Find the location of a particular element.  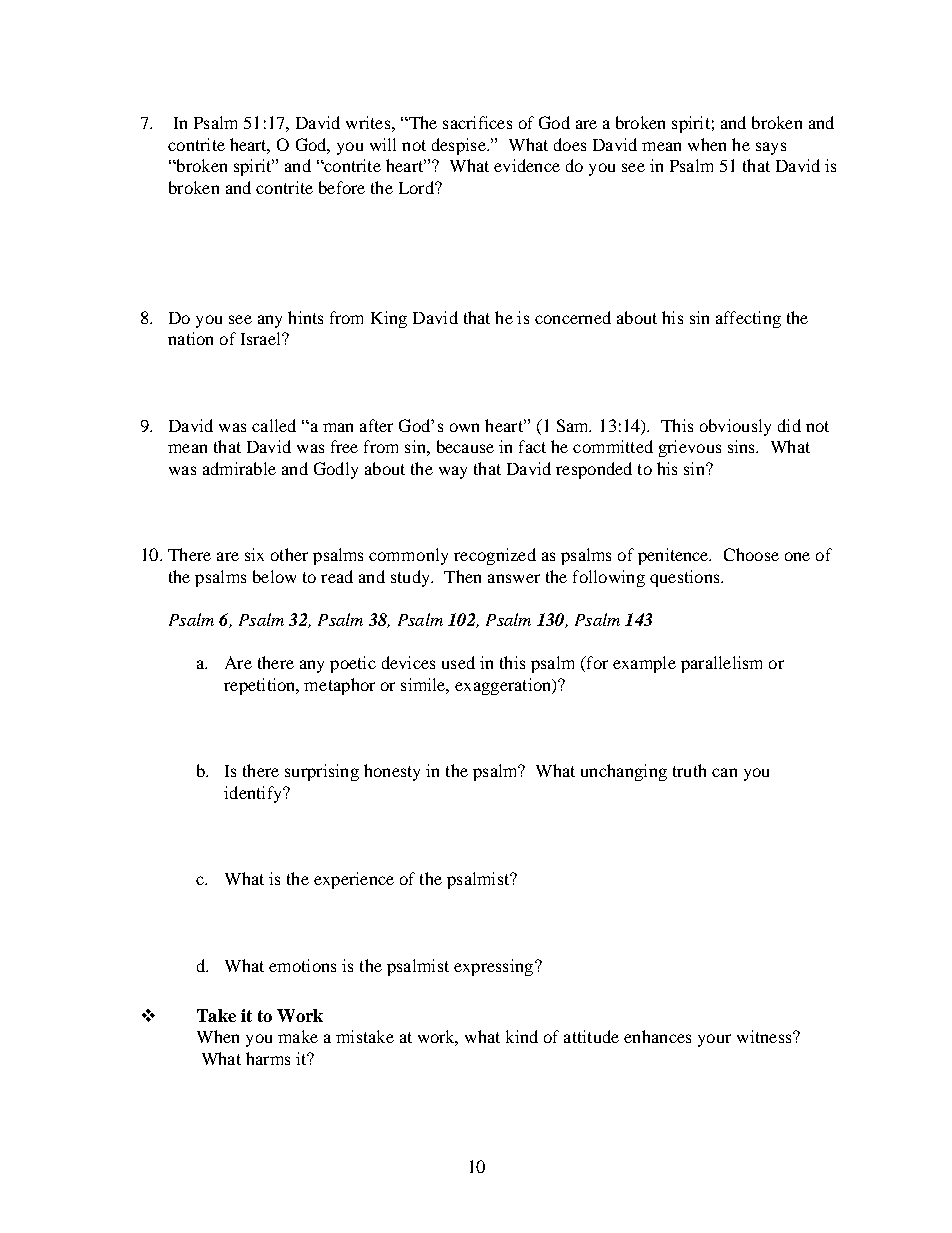

own is located at coordinates (464, 427).
